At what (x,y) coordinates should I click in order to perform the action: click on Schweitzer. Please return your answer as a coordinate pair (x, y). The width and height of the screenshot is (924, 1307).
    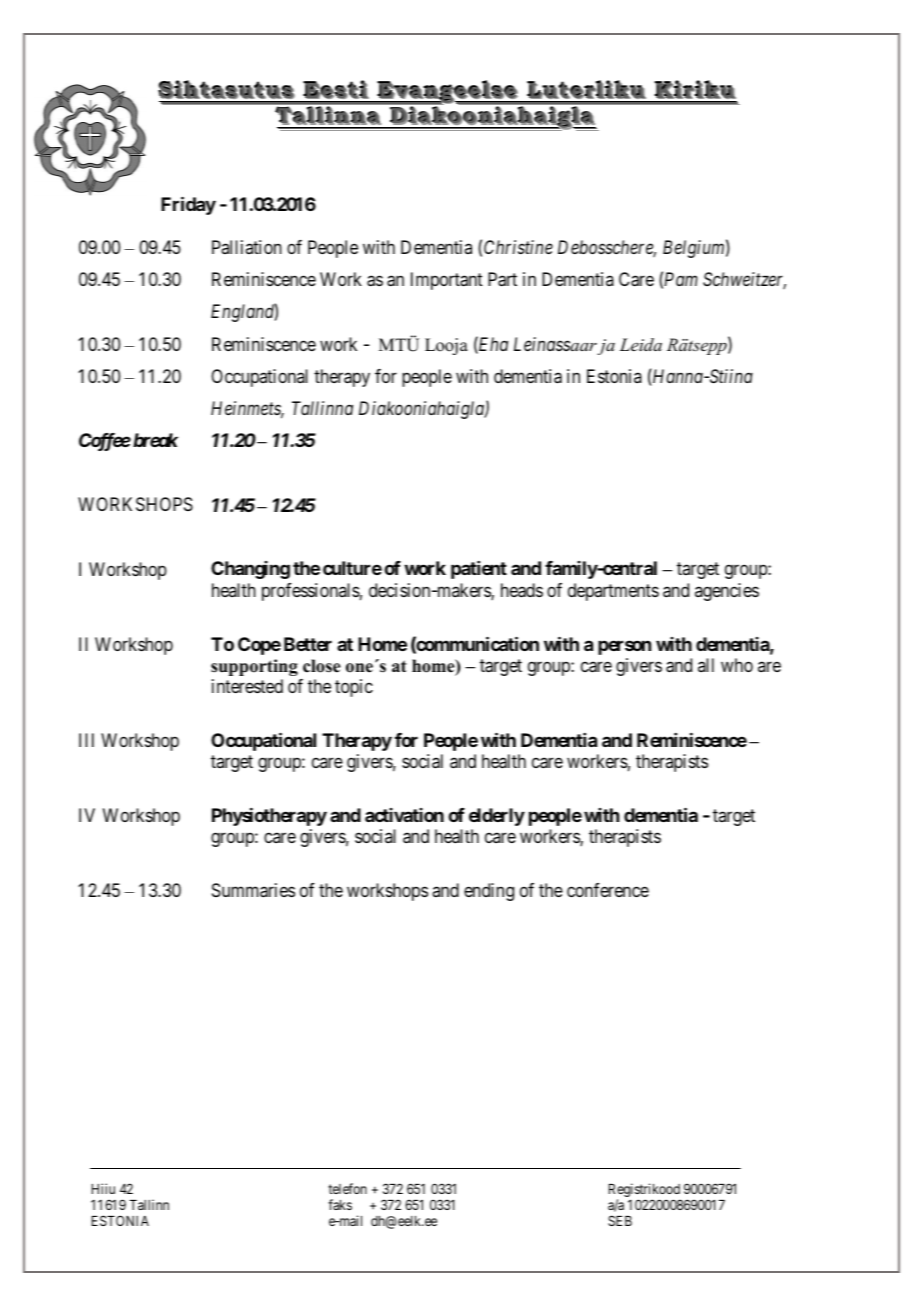
    Looking at the image, I should click on (744, 280).
